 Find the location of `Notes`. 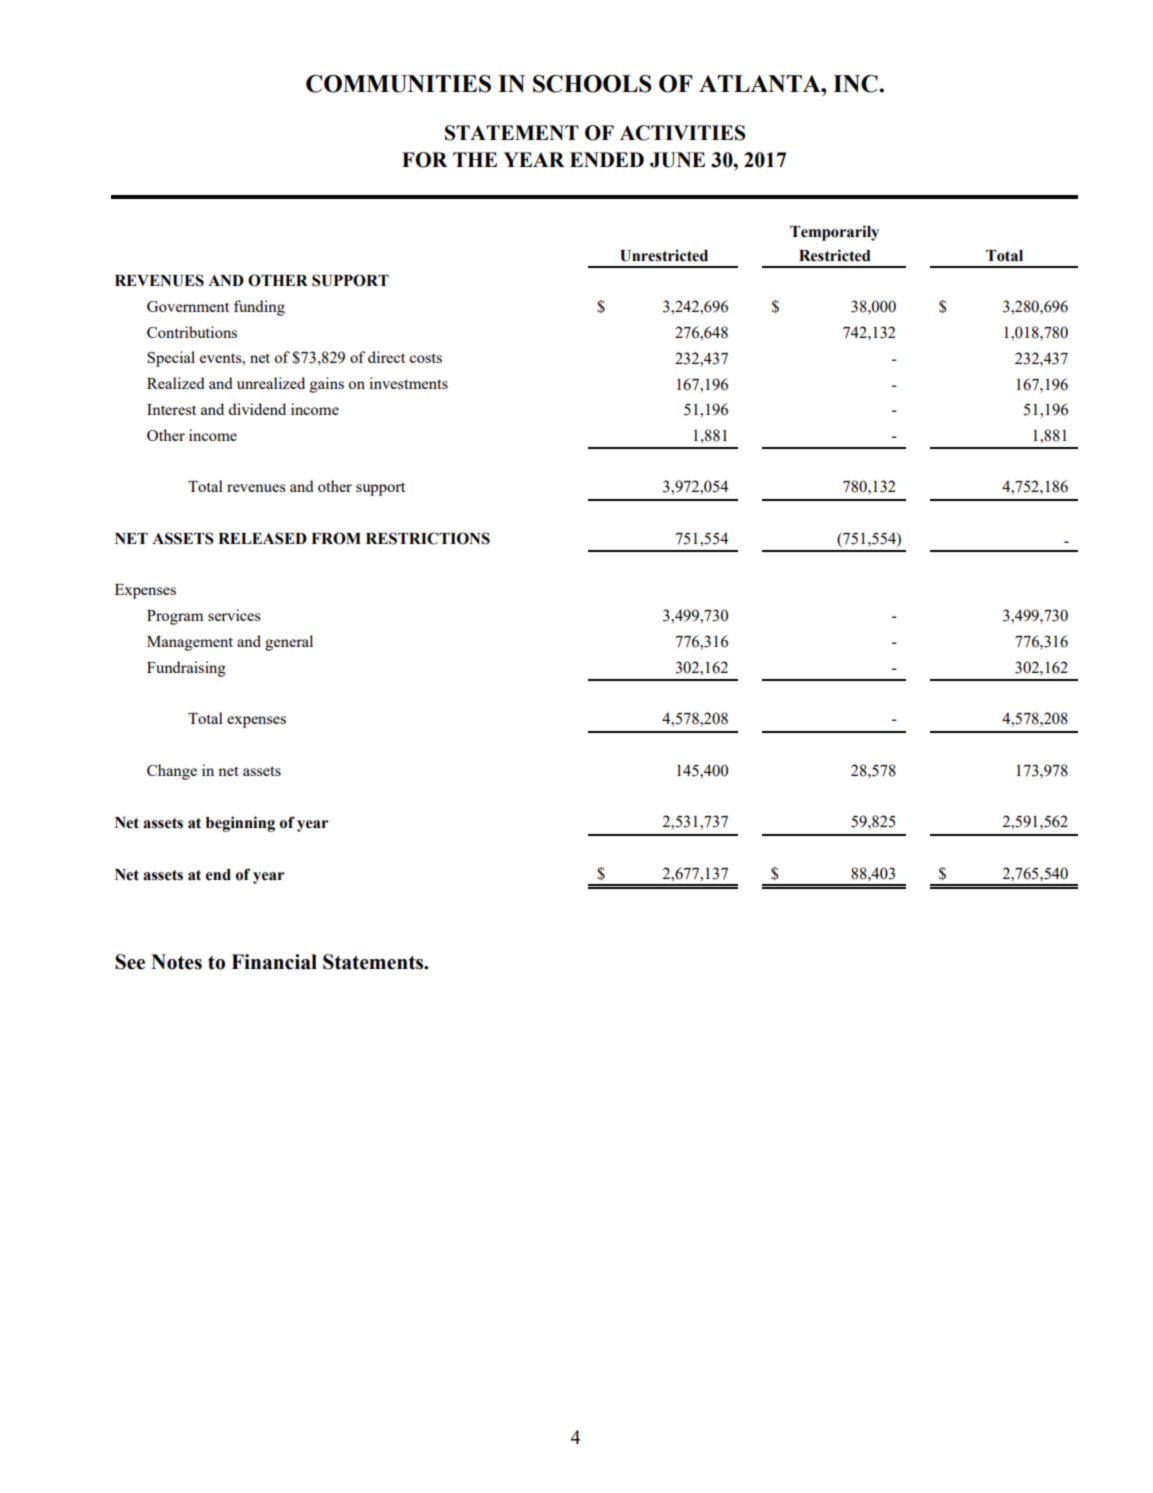

Notes is located at coordinates (176, 962).
